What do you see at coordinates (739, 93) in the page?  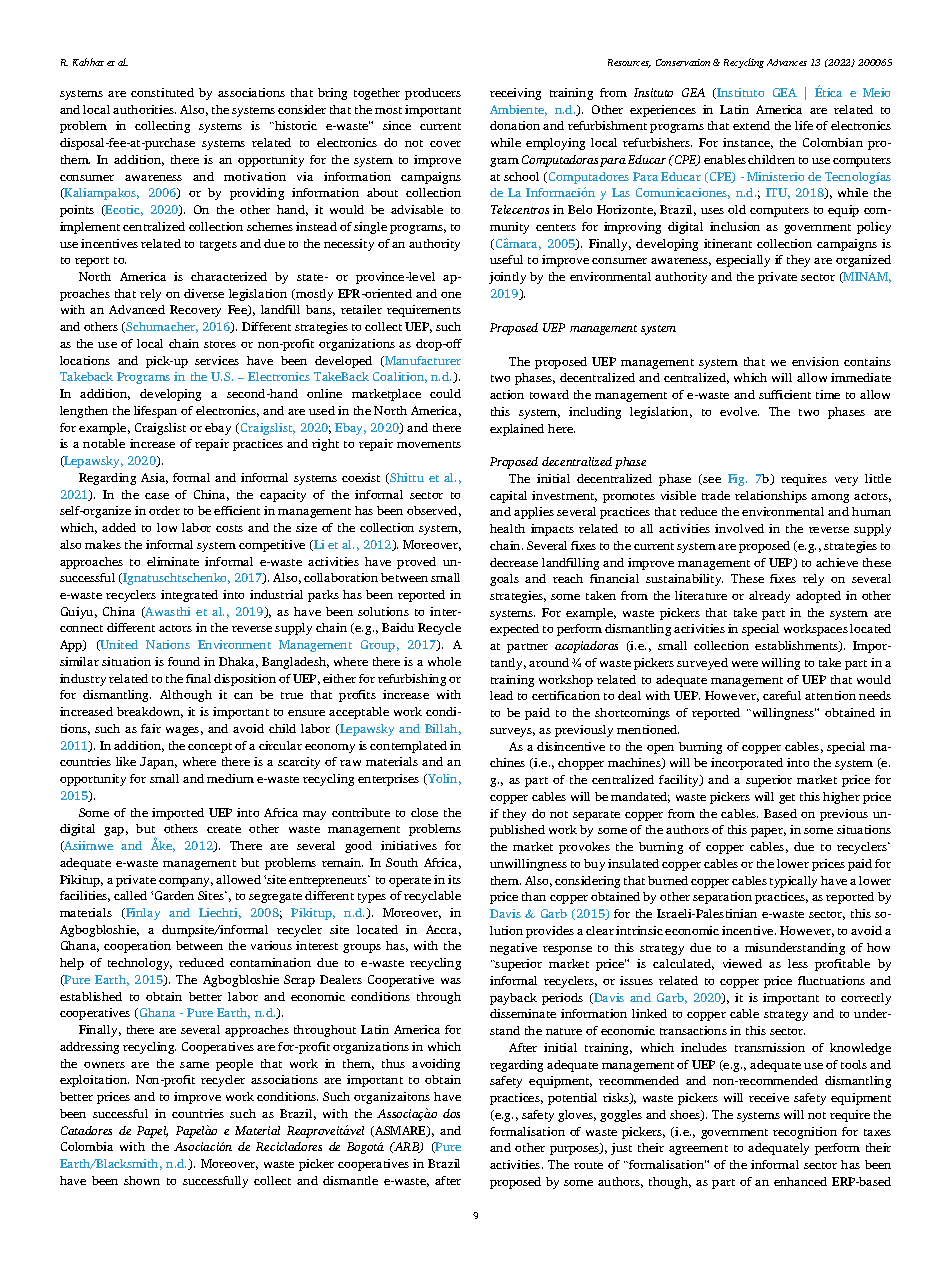 I see `Instituto` at bounding box center [739, 93].
